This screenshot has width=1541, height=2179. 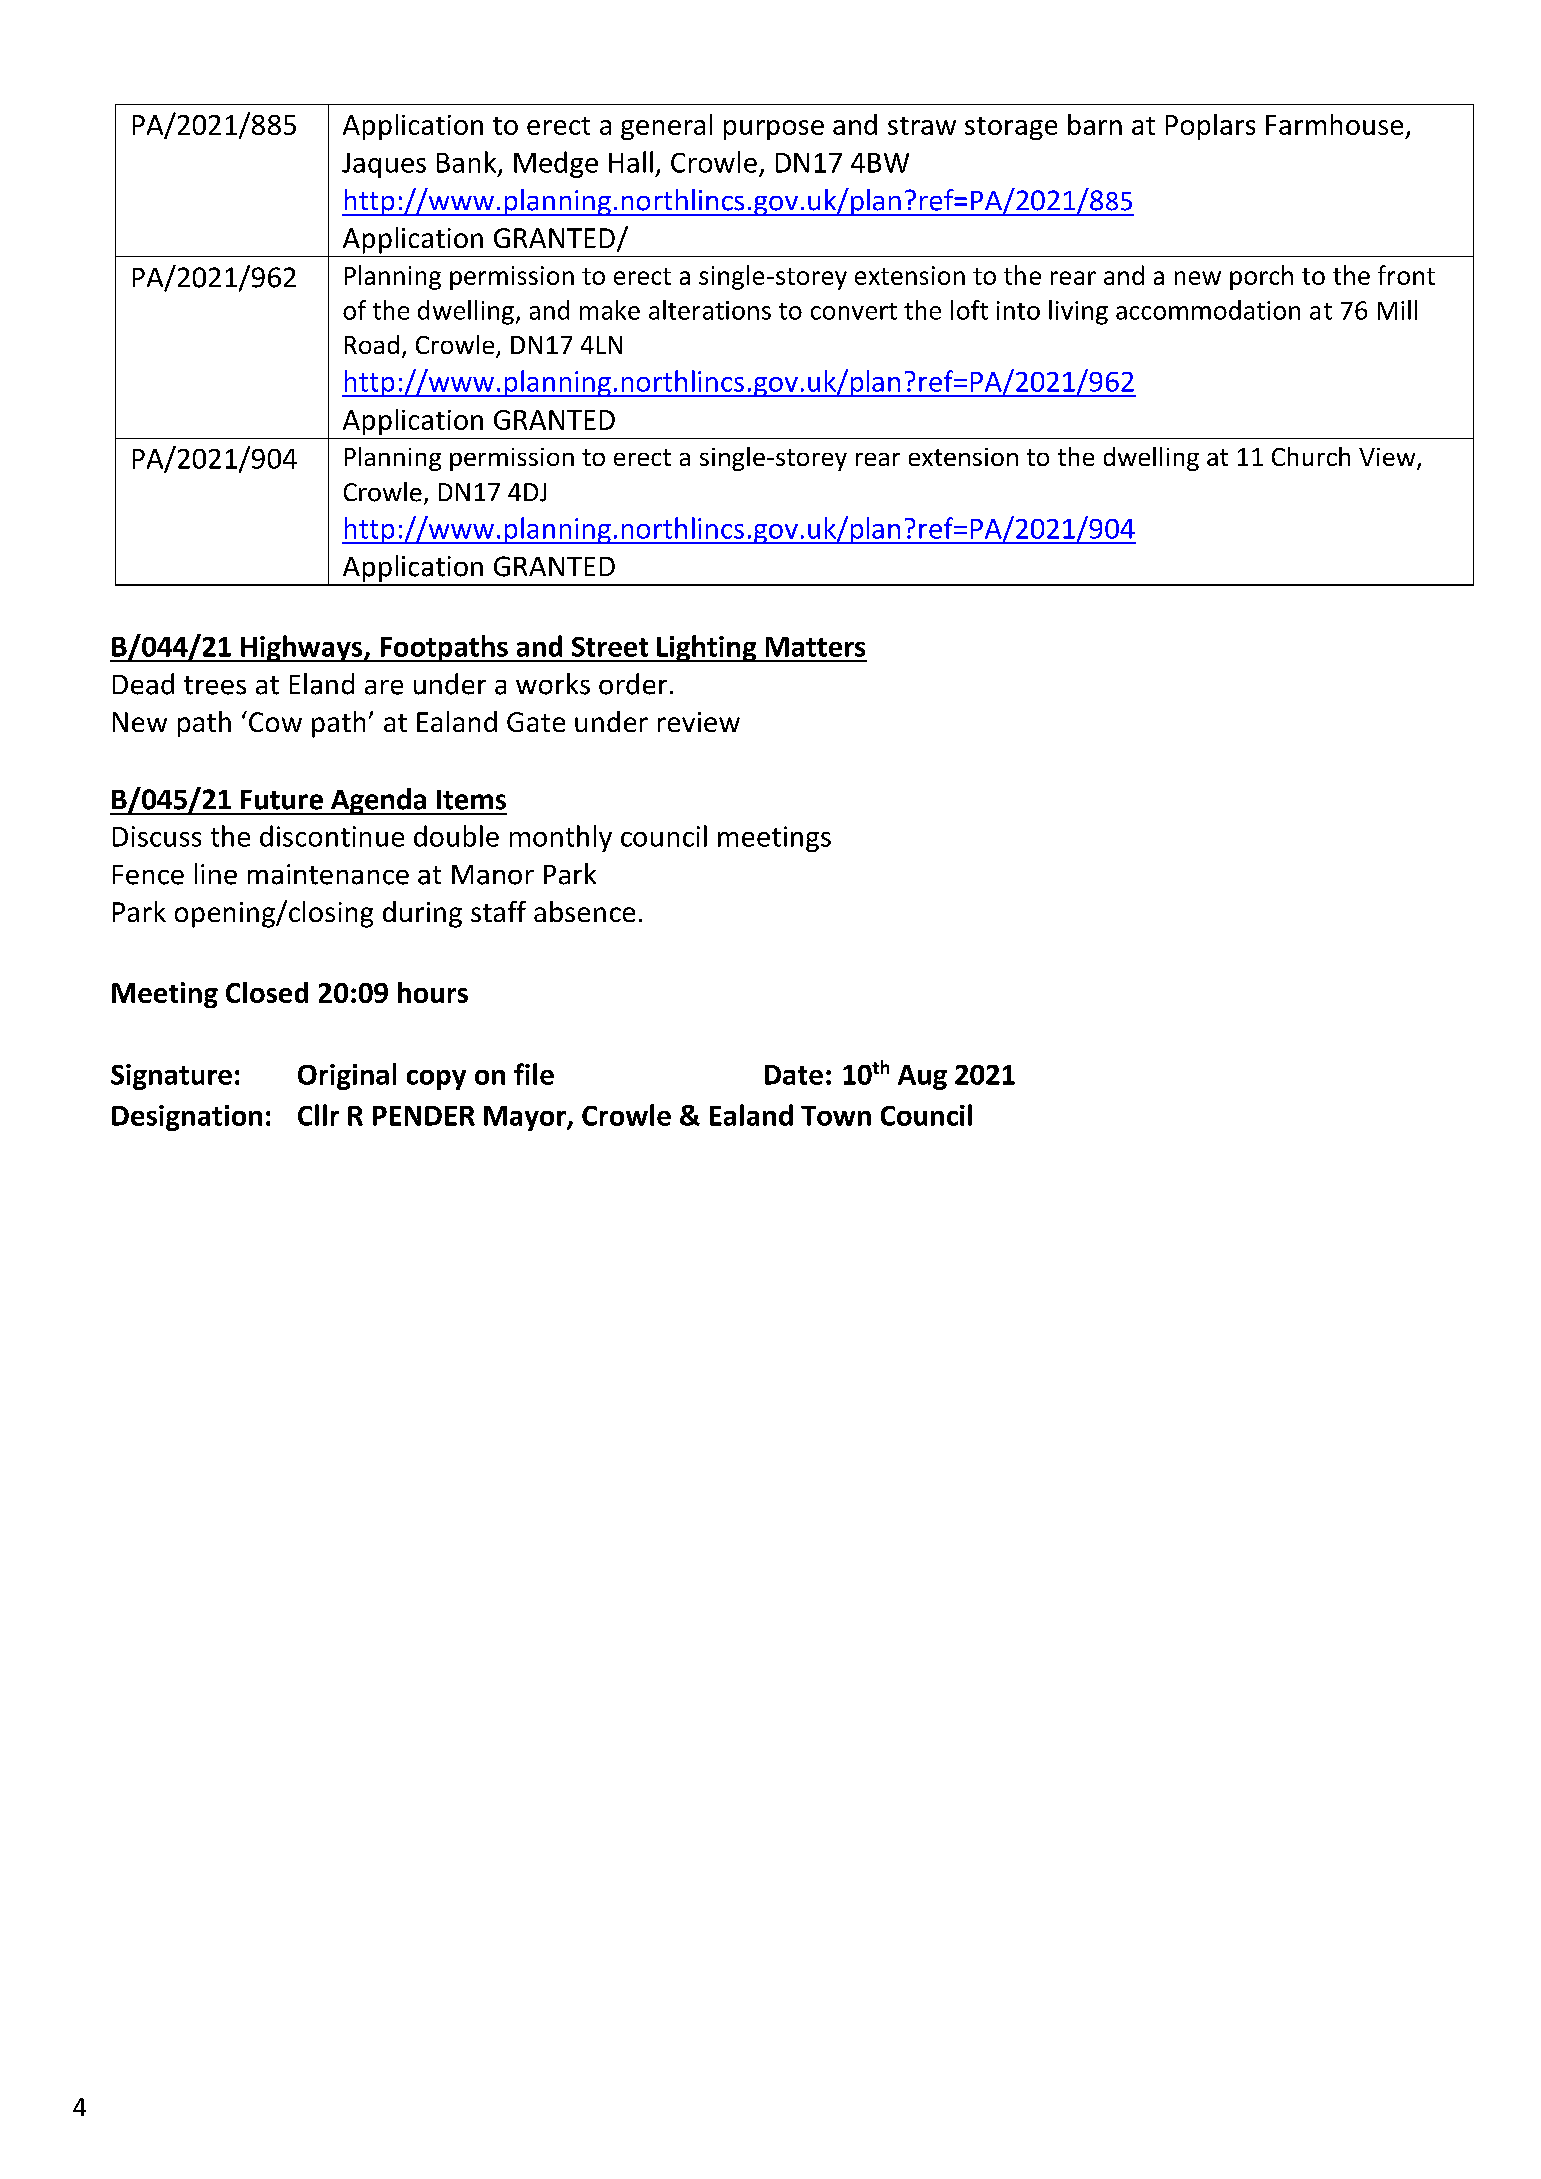 I want to click on Matters, so click(x=815, y=647).
